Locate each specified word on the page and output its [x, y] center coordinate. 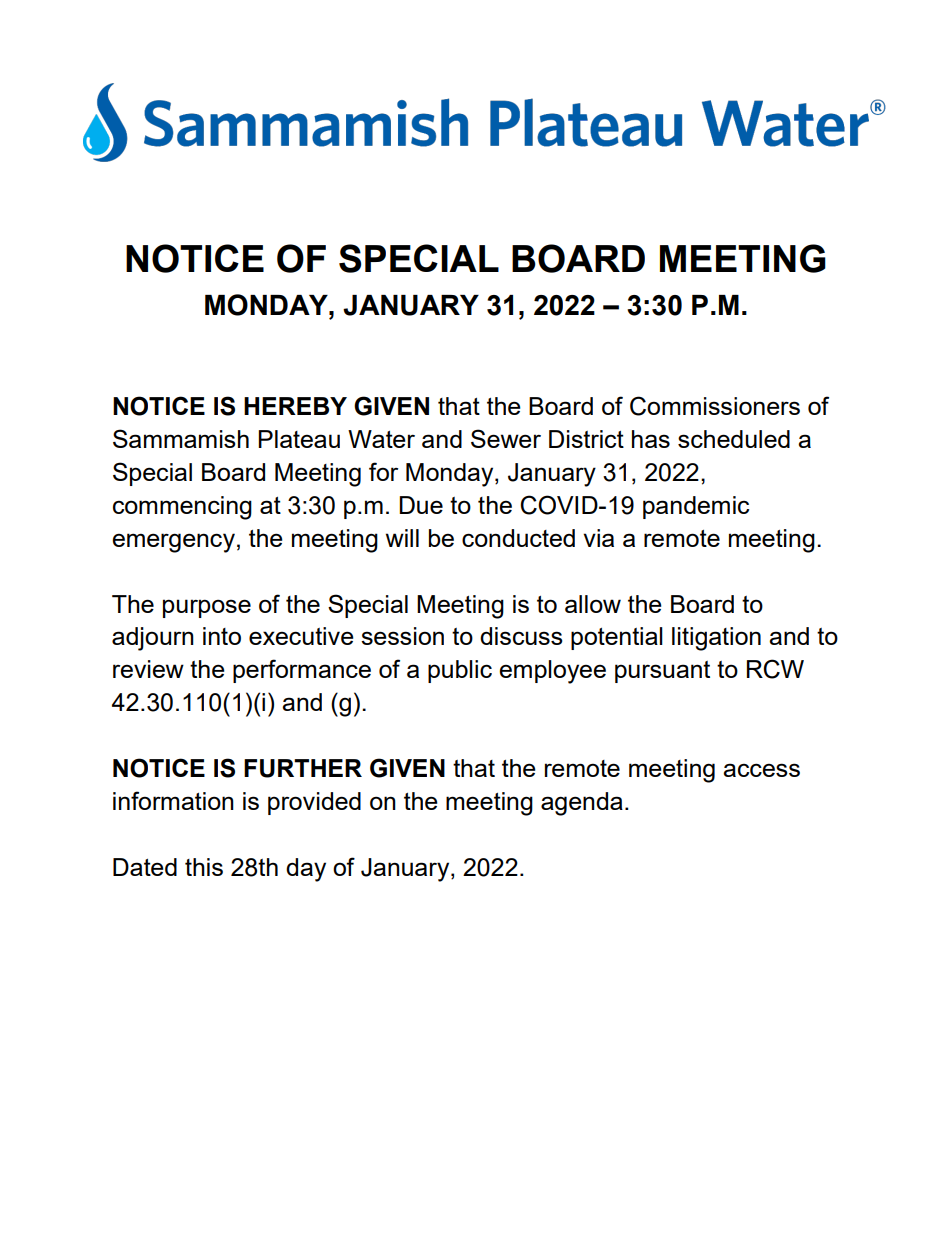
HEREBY [295, 406]
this [204, 867]
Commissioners [715, 406]
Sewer [506, 438]
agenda [582, 804]
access [761, 770]
